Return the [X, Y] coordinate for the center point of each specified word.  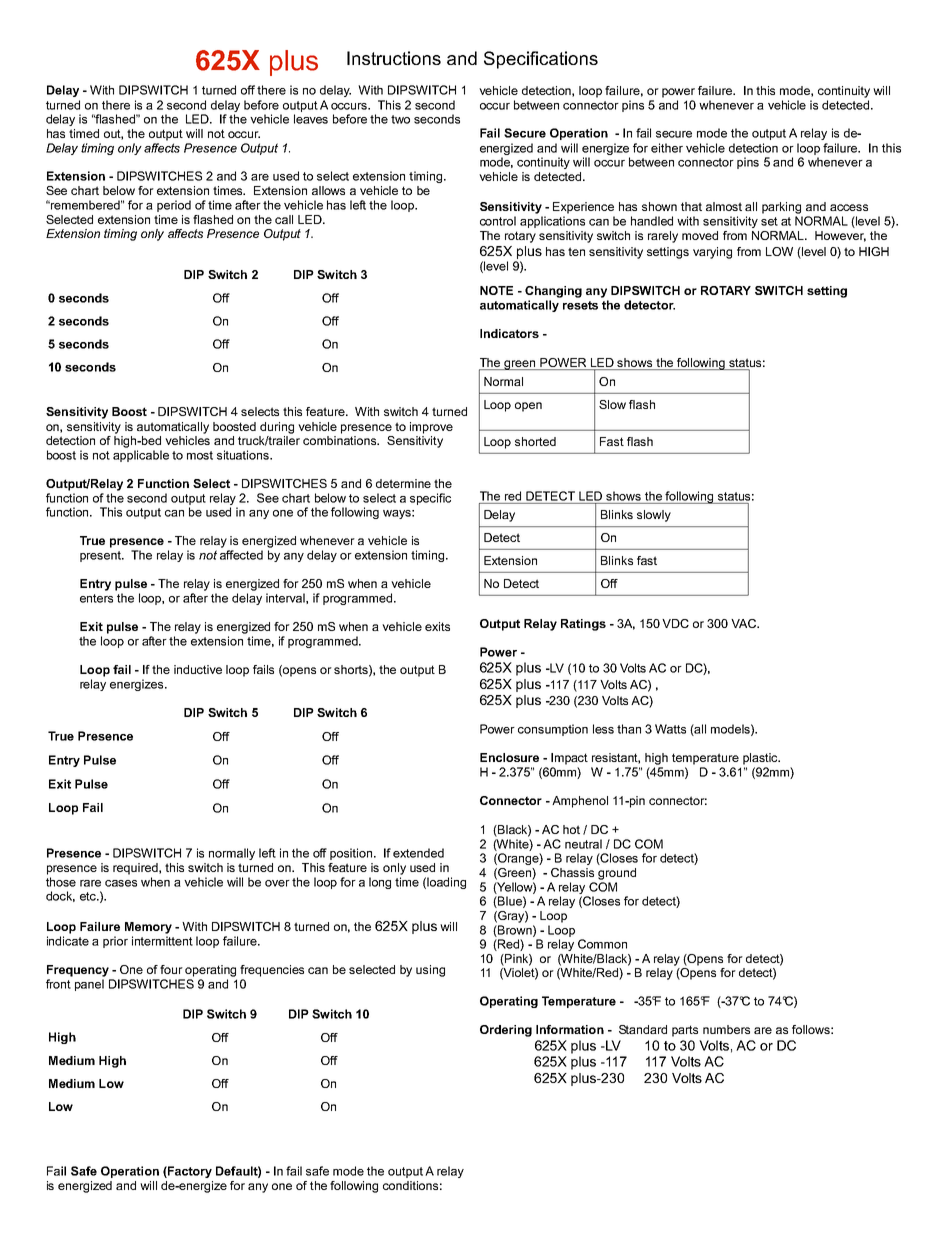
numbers [726, 1029]
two [400, 119]
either [667, 148]
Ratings [583, 625]
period [174, 206]
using [430, 971]
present [101, 556]
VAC [745, 623]
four [171, 969]
